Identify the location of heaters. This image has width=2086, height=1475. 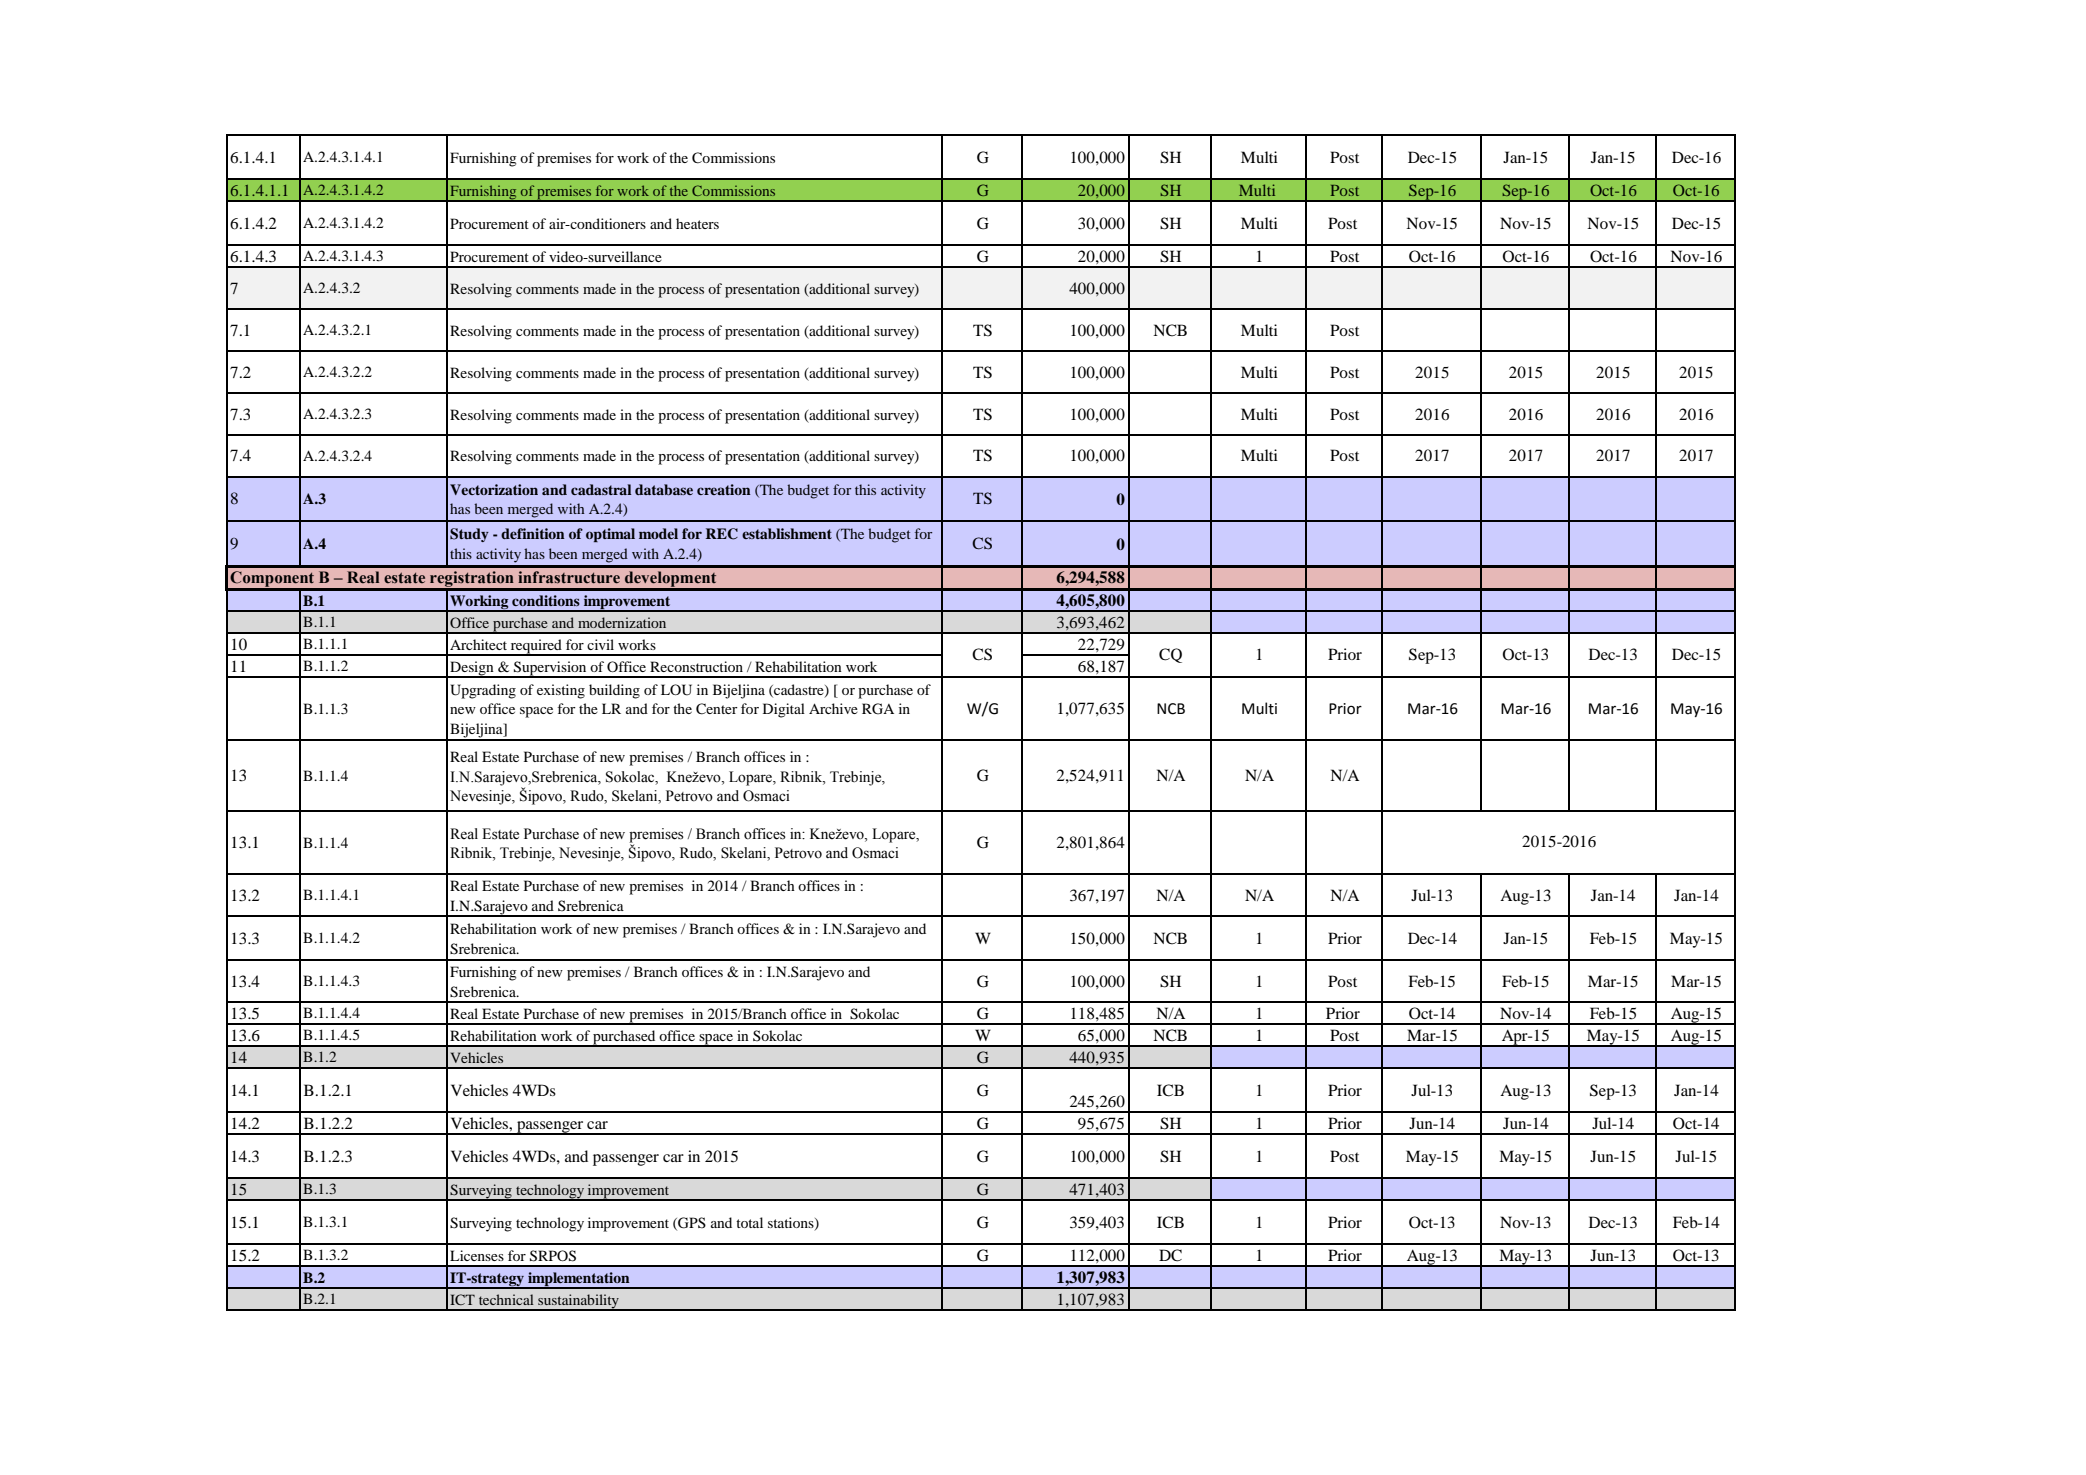
(697, 223).
